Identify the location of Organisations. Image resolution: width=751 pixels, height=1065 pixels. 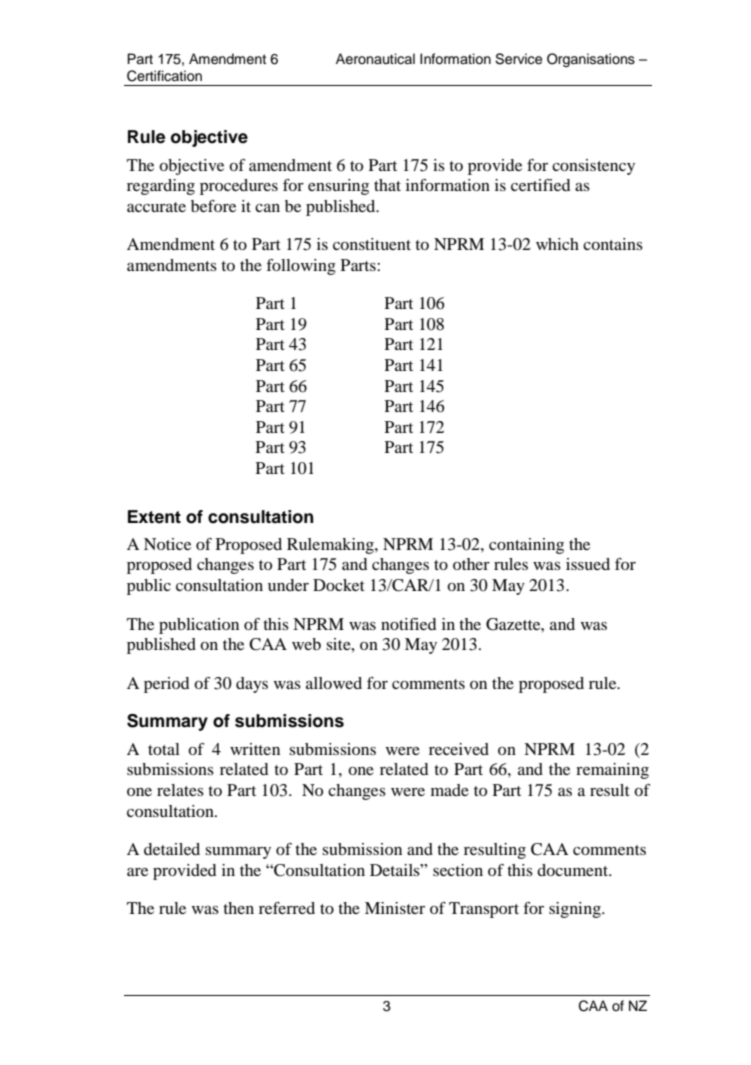
(591, 60).
